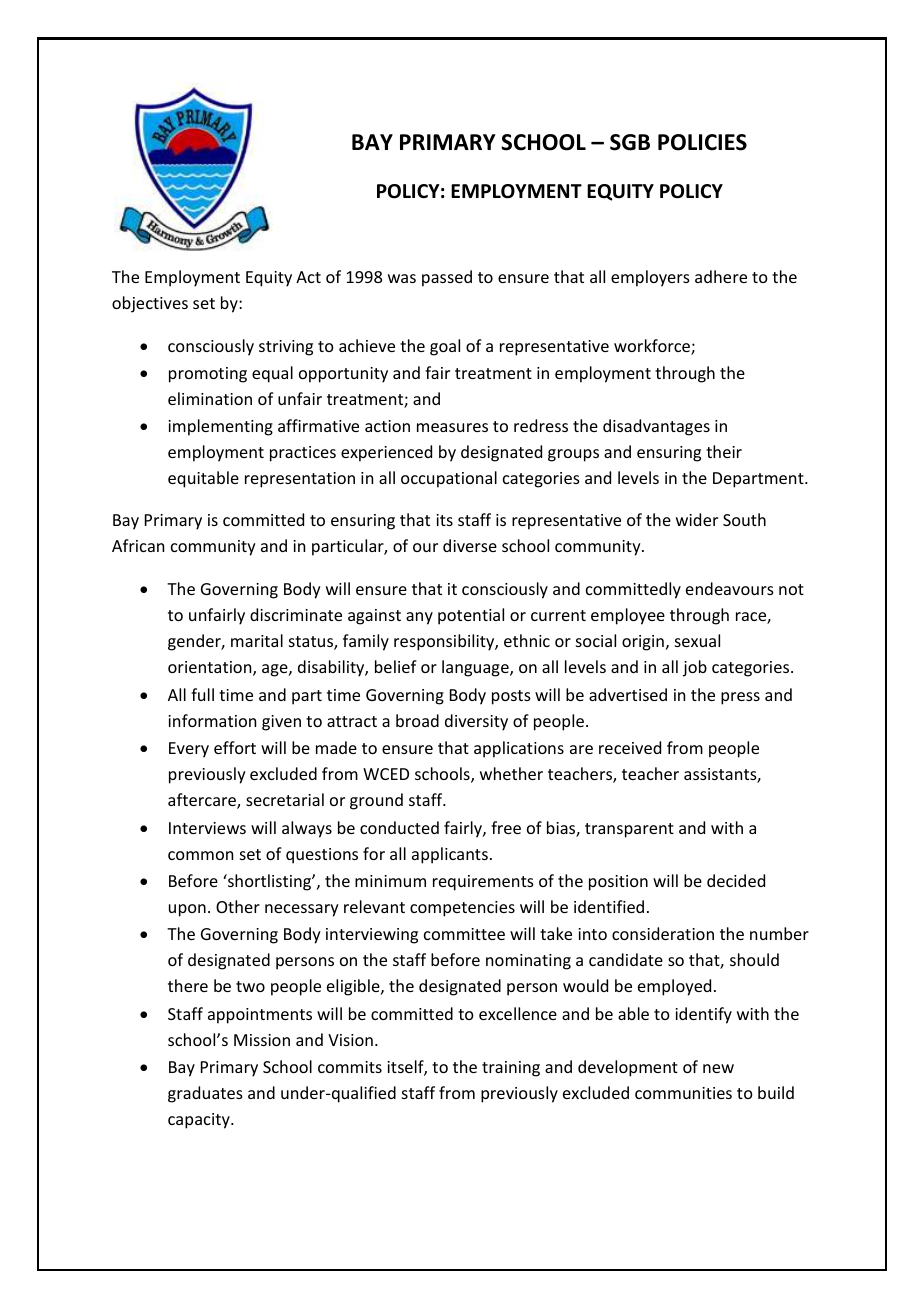 The image size is (924, 1308). What do you see at coordinates (220, 427) in the page?
I see `implementing` at bounding box center [220, 427].
